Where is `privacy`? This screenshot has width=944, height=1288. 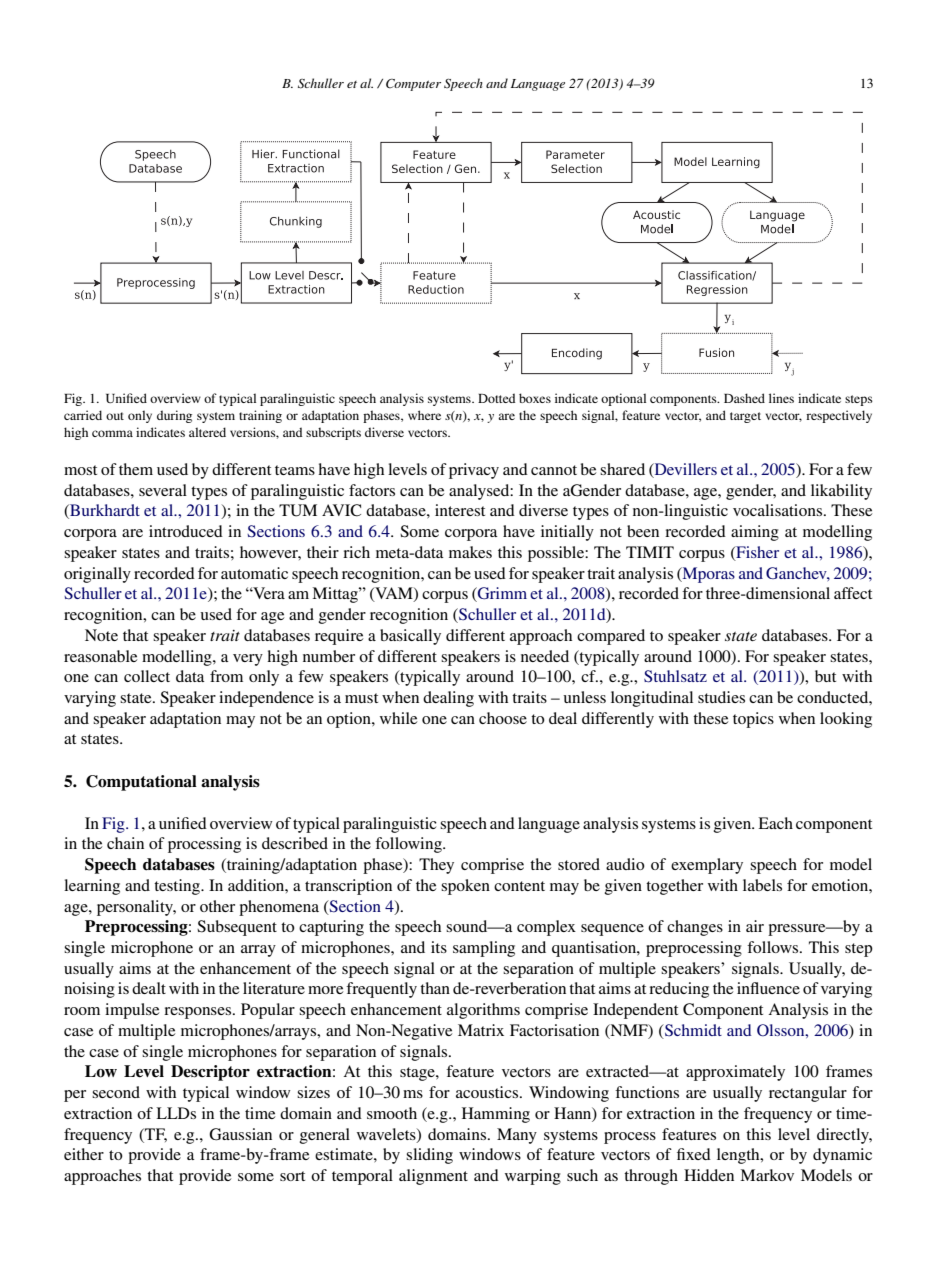 privacy is located at coordinates (474, 471).
